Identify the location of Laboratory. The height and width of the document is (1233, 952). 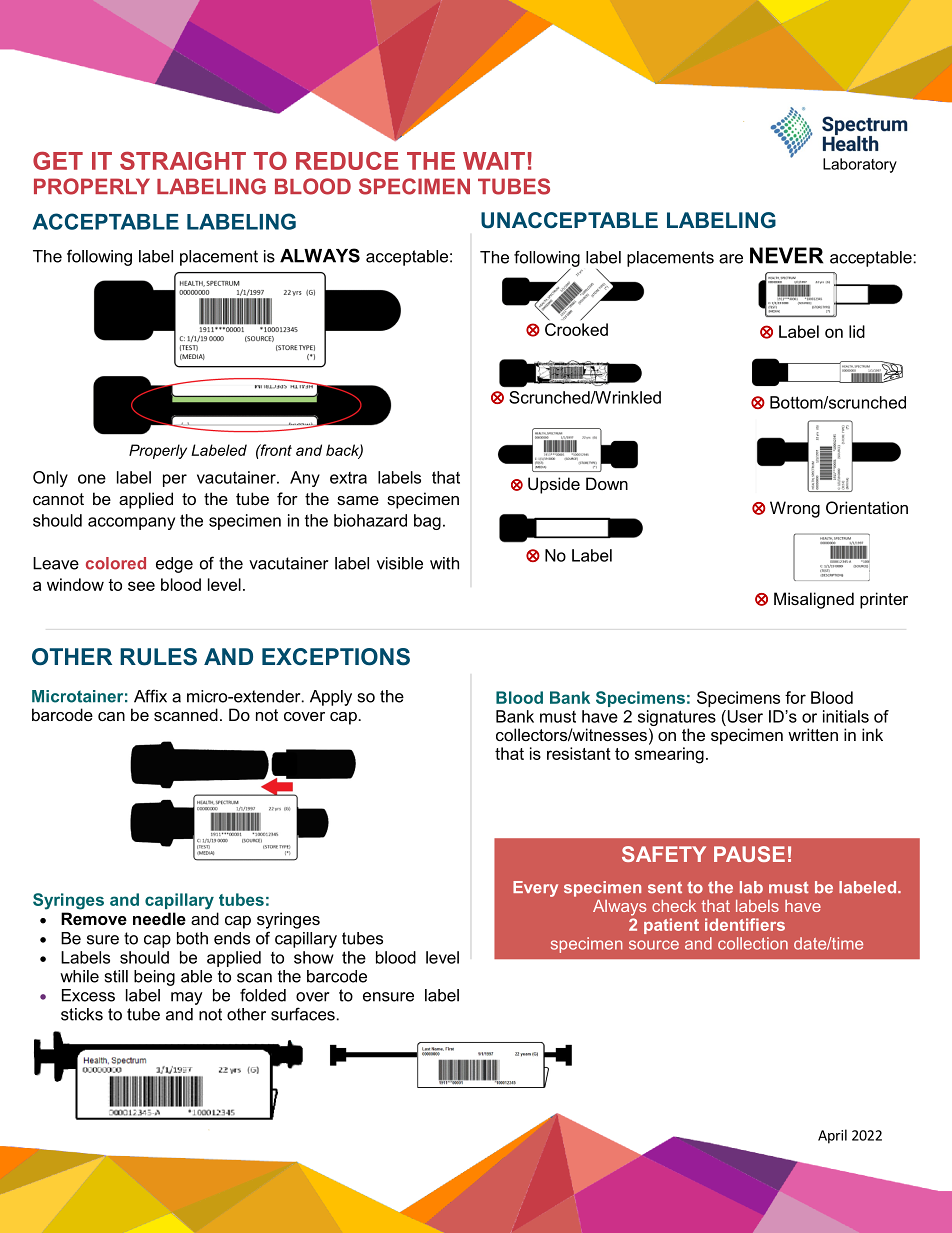
(860, 165).
